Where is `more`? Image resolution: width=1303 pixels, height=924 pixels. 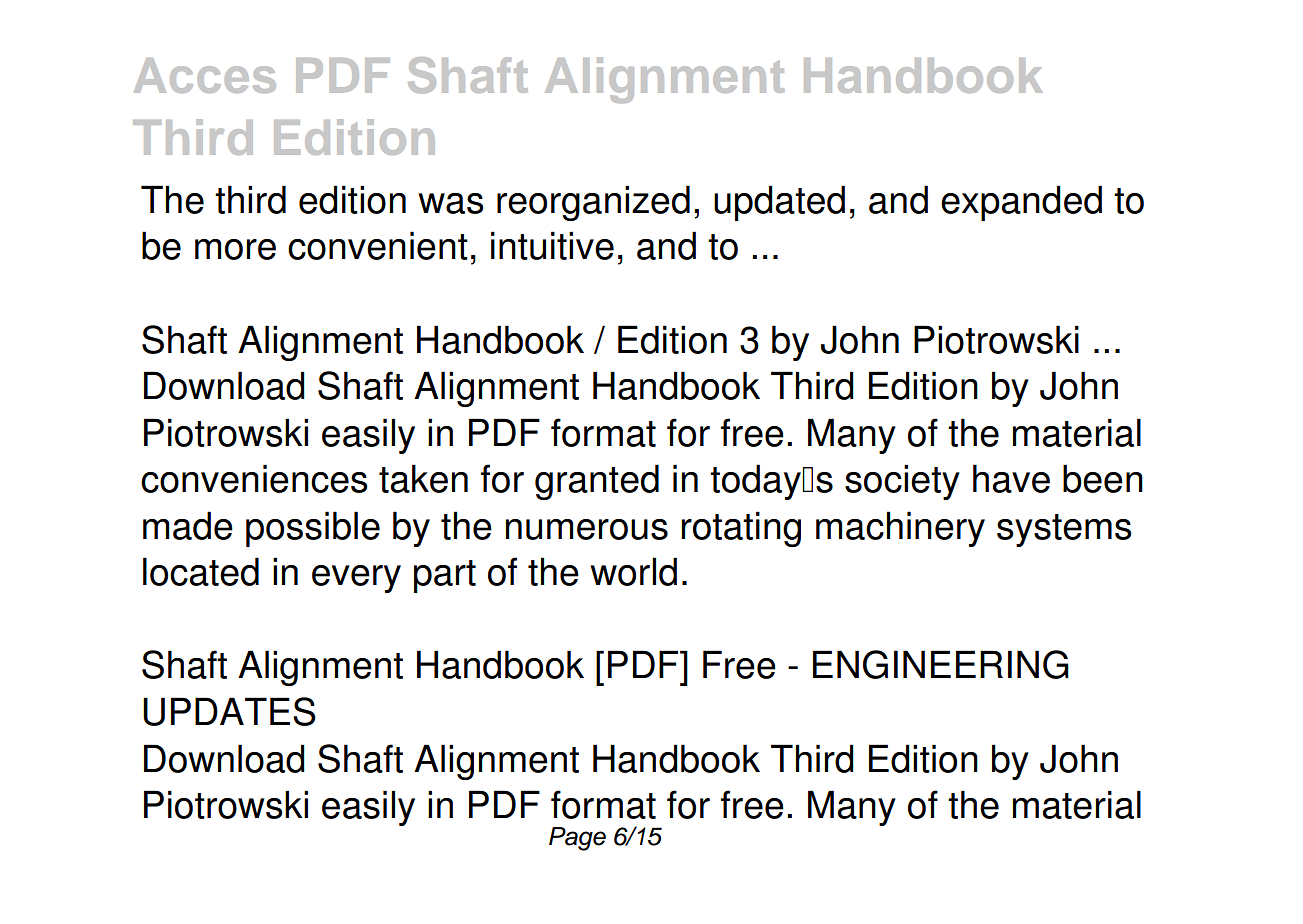 more is located at coordinates (235, 249).
